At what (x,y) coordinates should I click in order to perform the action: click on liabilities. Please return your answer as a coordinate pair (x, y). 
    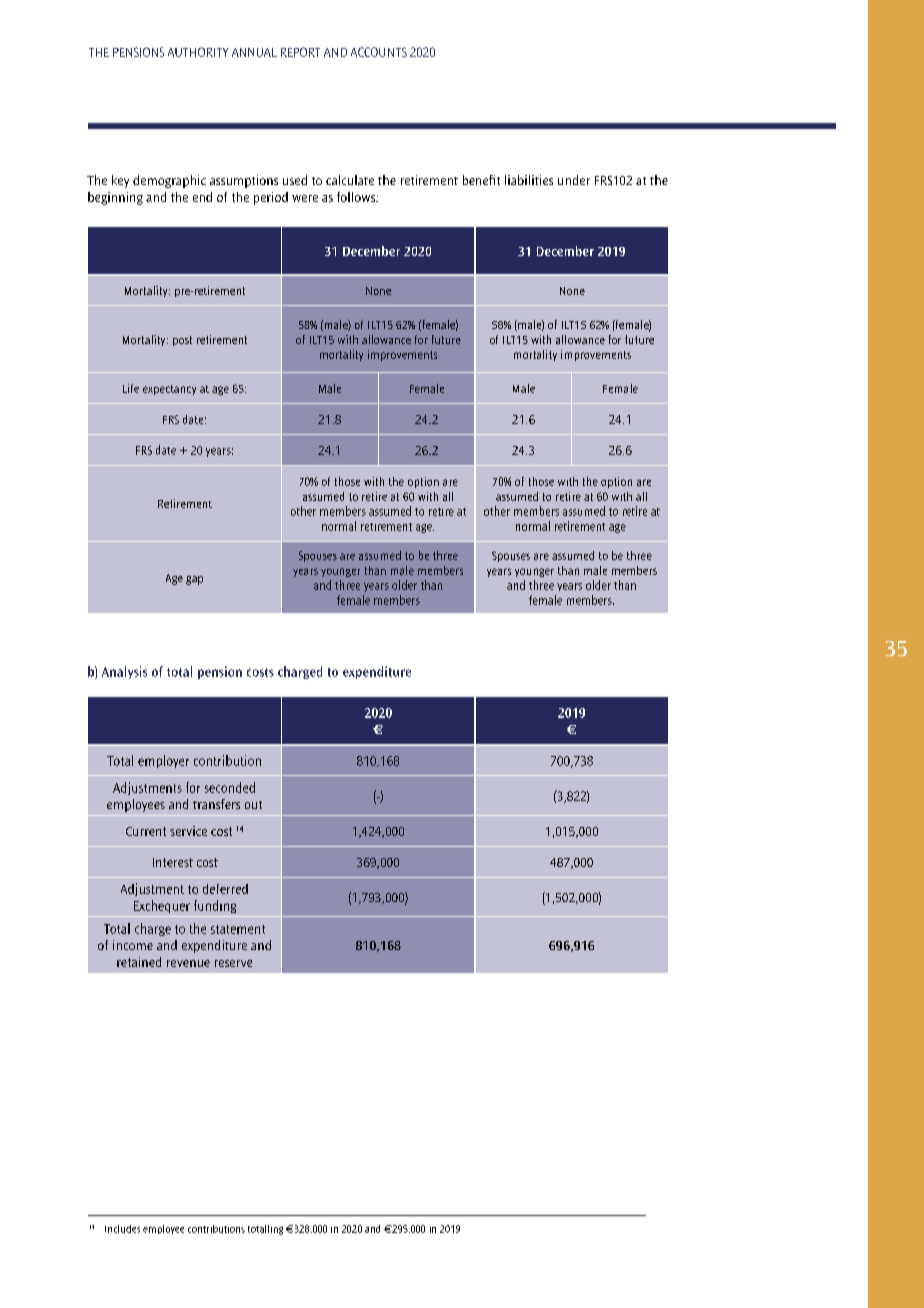
    Looking at the image, I should click on (529, 180).
